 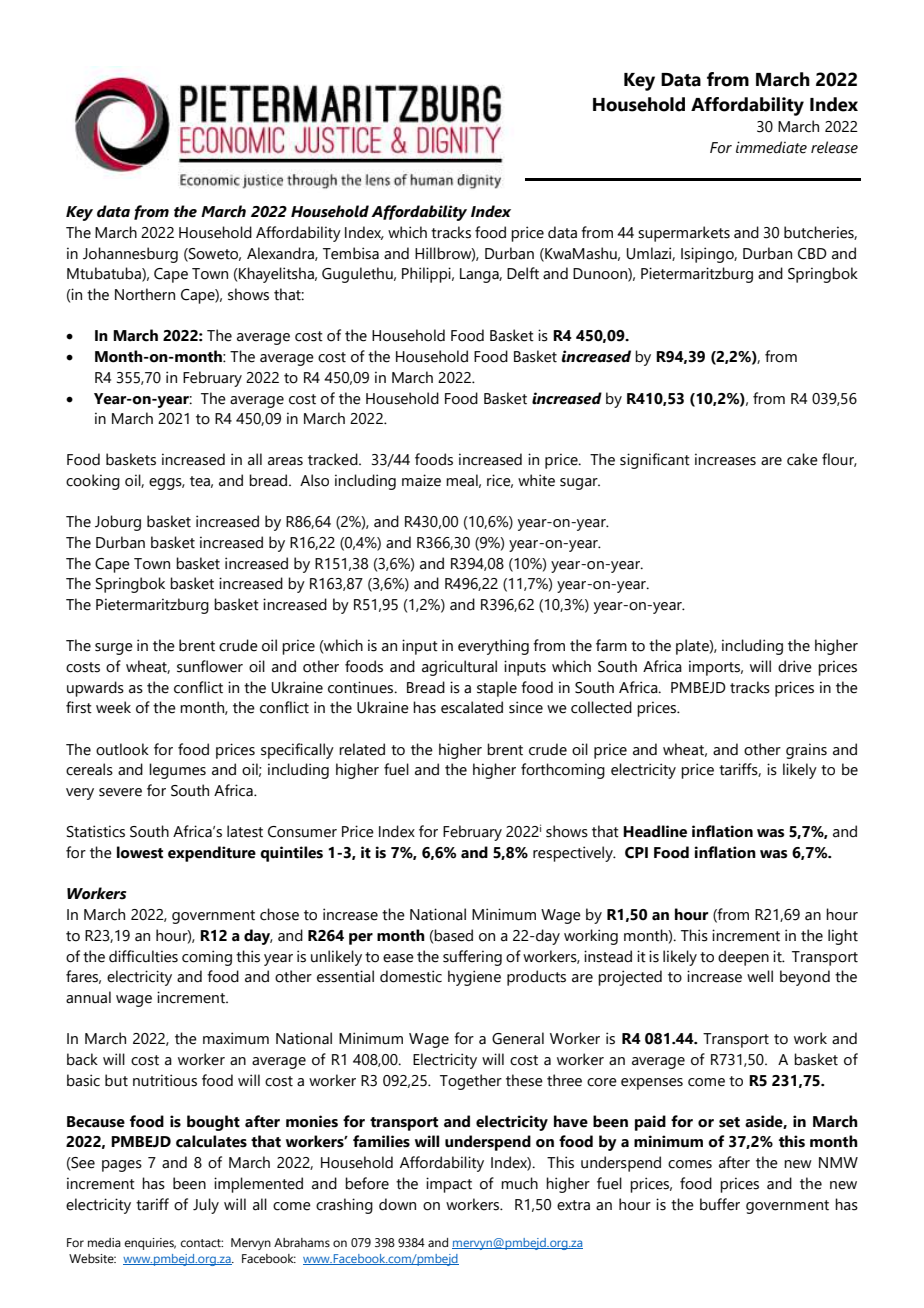 I want to click on impact, so click(x=449, y=1185).
